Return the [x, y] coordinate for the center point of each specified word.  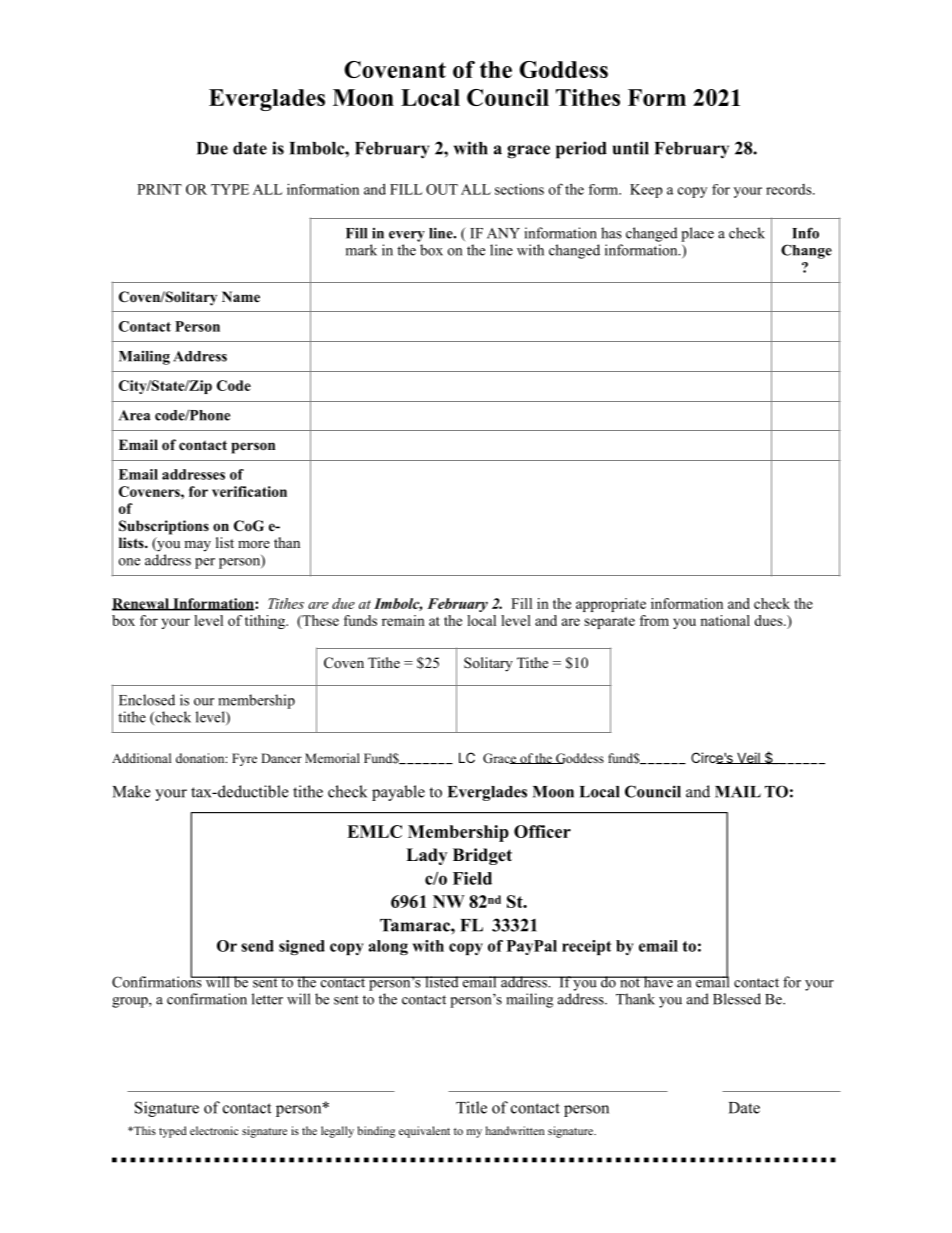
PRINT [159, 189]
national [725, 620]
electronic [214, 1130]
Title [471, 1107]
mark [361, 250]
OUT [442, 189]
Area [135, 415]
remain [403, 620]
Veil [748, 758]
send [257, 946]
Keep [646, 191]
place [697, 234]
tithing [266, 622]
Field [472, 878]
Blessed [737, 999]
